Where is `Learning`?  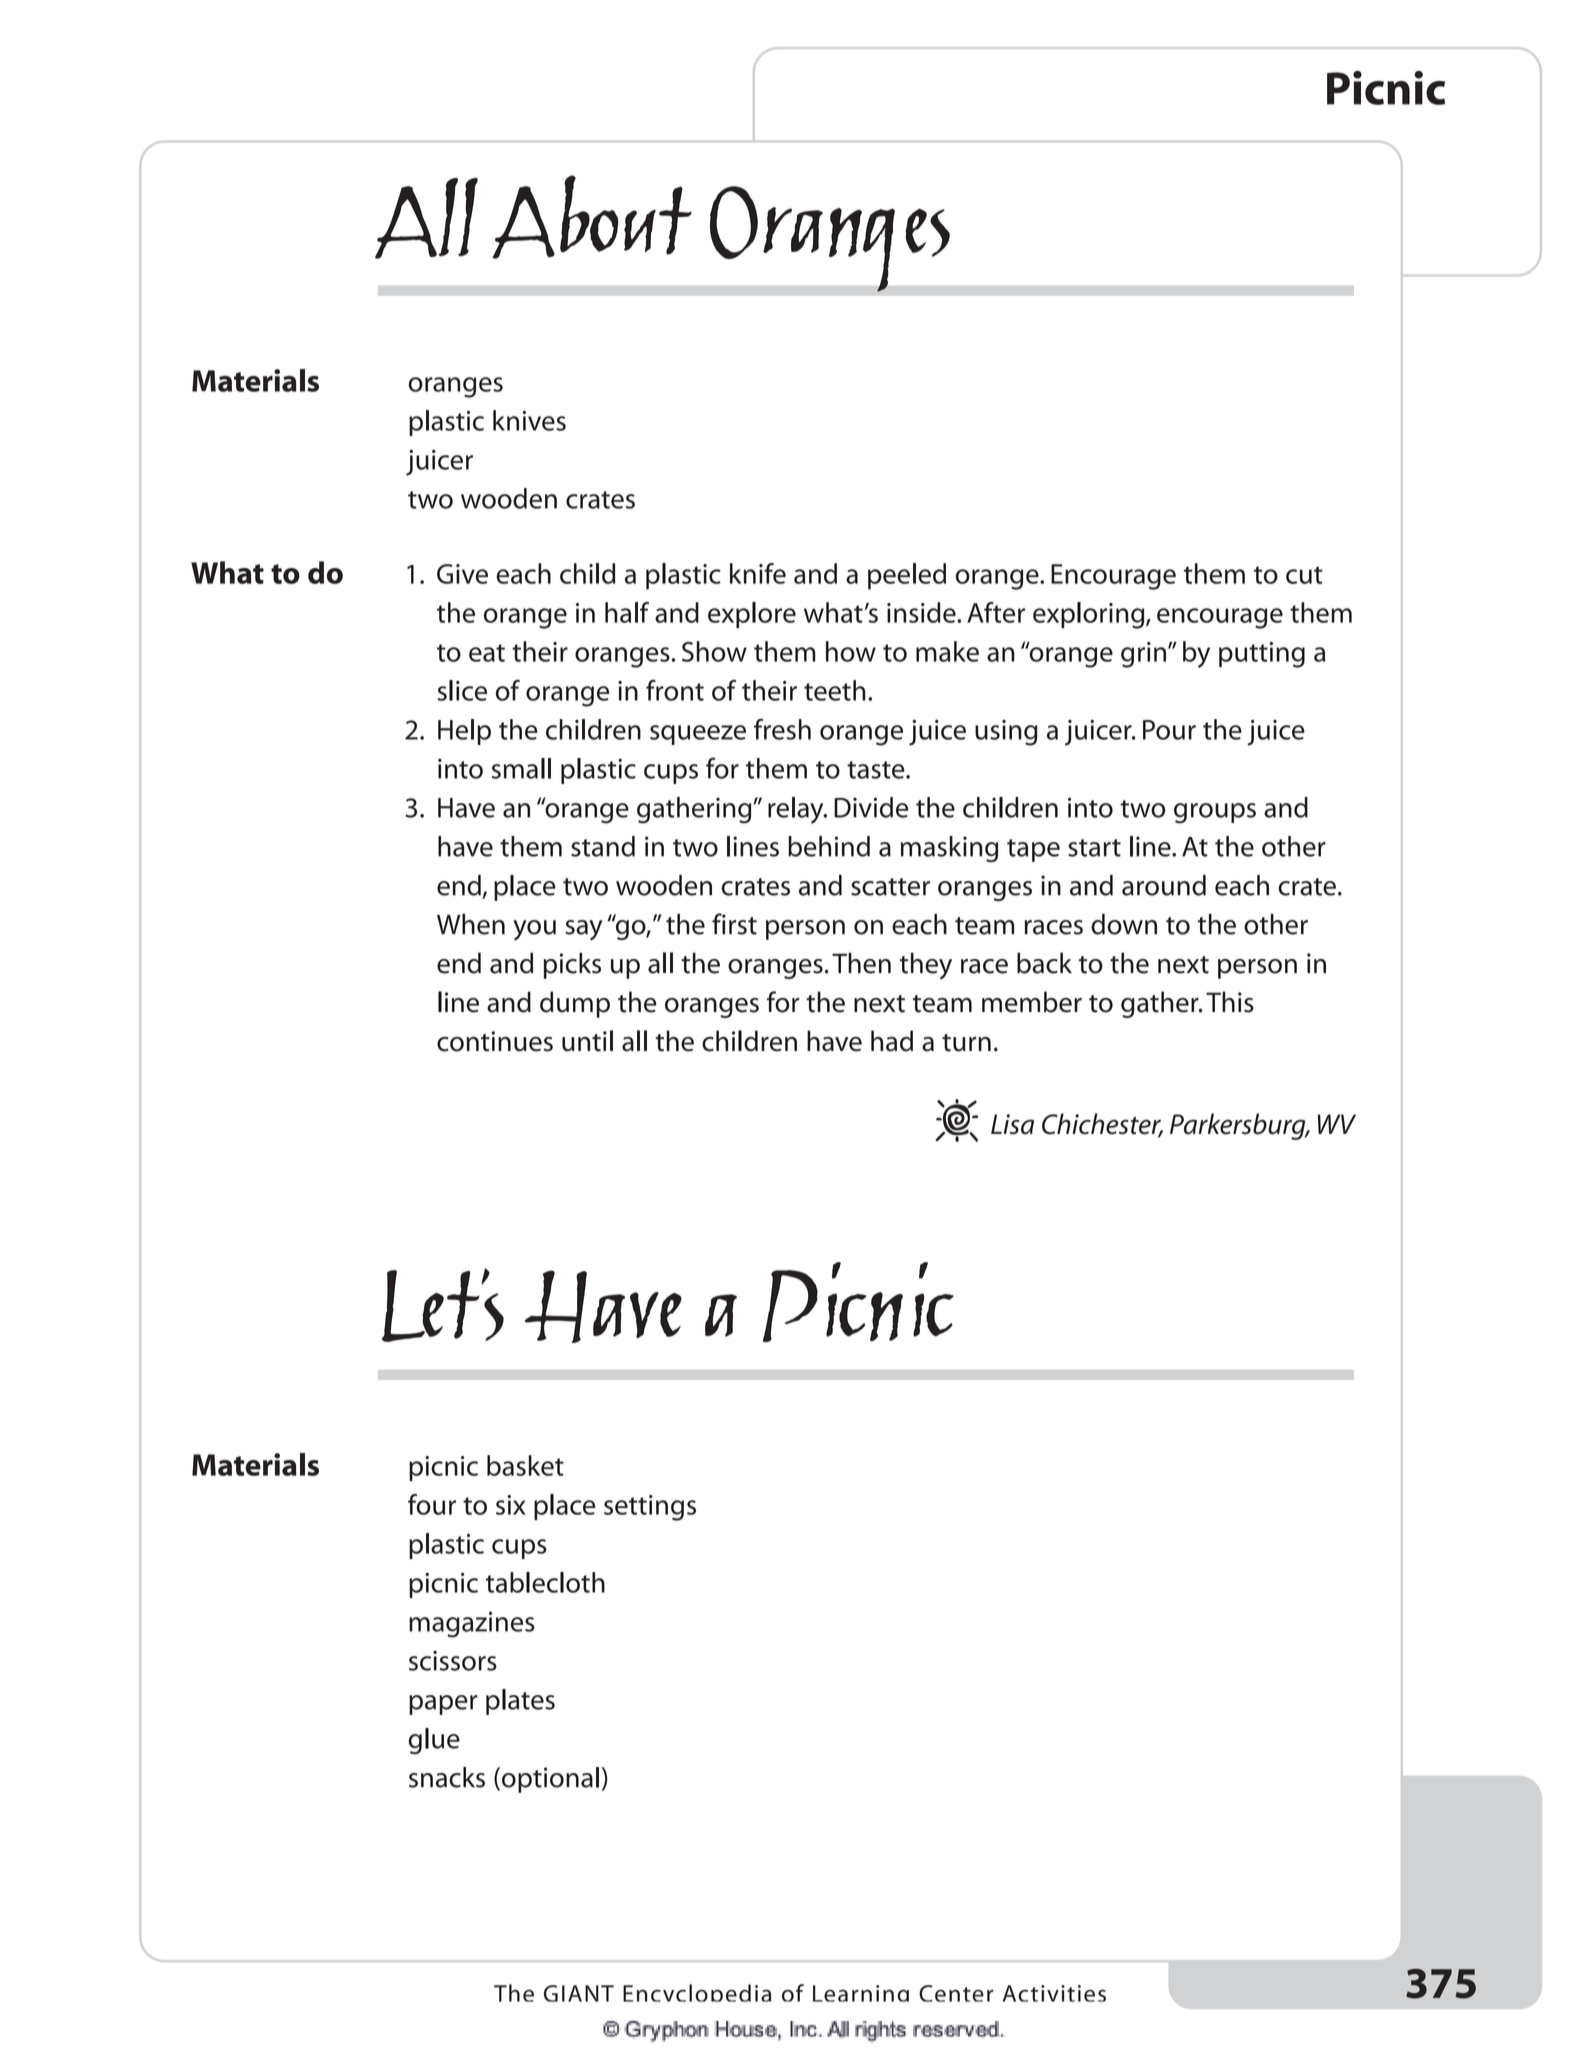 Learning is located at coordinates (861, 1993).
